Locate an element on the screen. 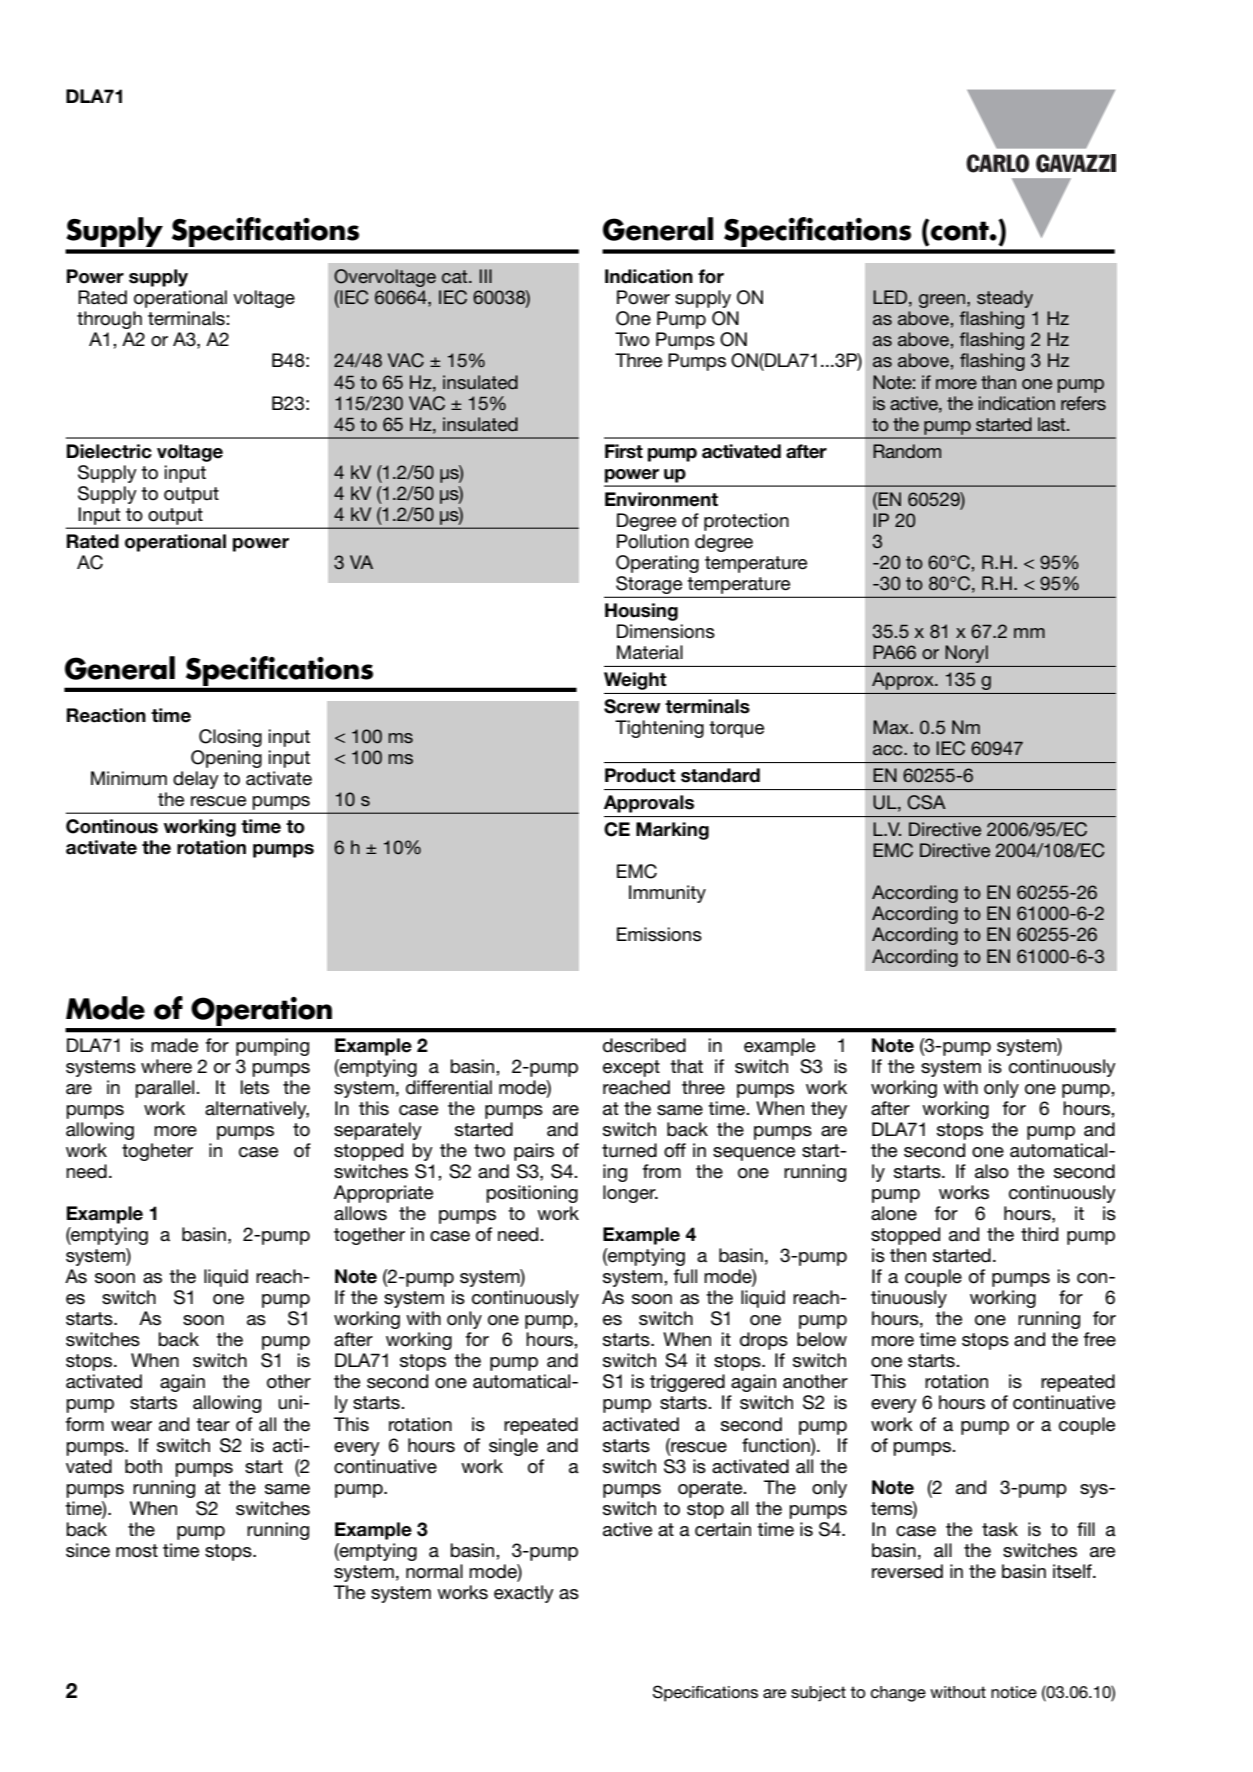 Image resolution: width=1253 pixels, height=1772 pixels. through is located at coordinates (109, 320).
